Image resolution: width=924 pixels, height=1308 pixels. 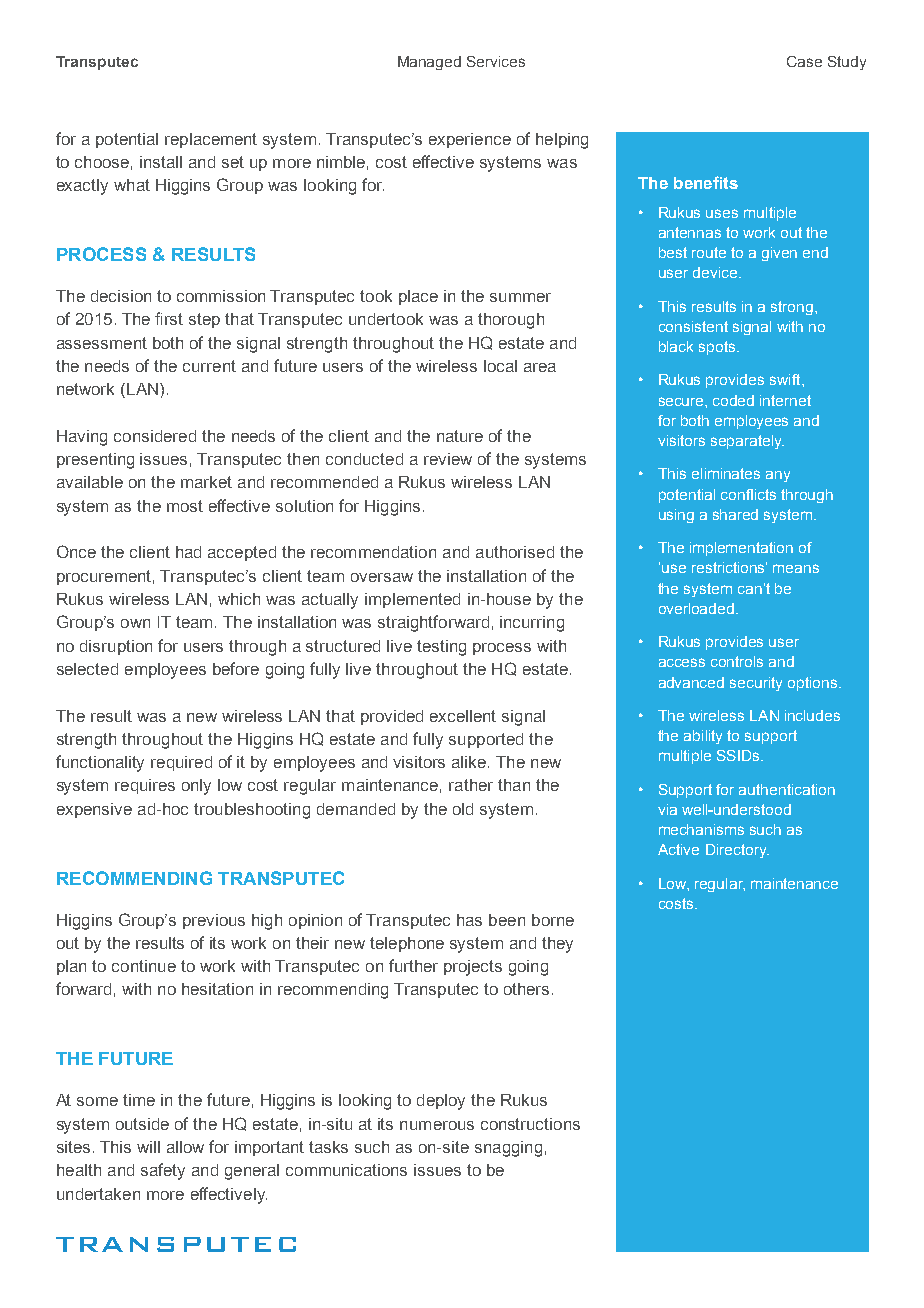 What do you see at coordinates (429, 63) in the image?
I see `Managed` at bounding box center [429, 63].
